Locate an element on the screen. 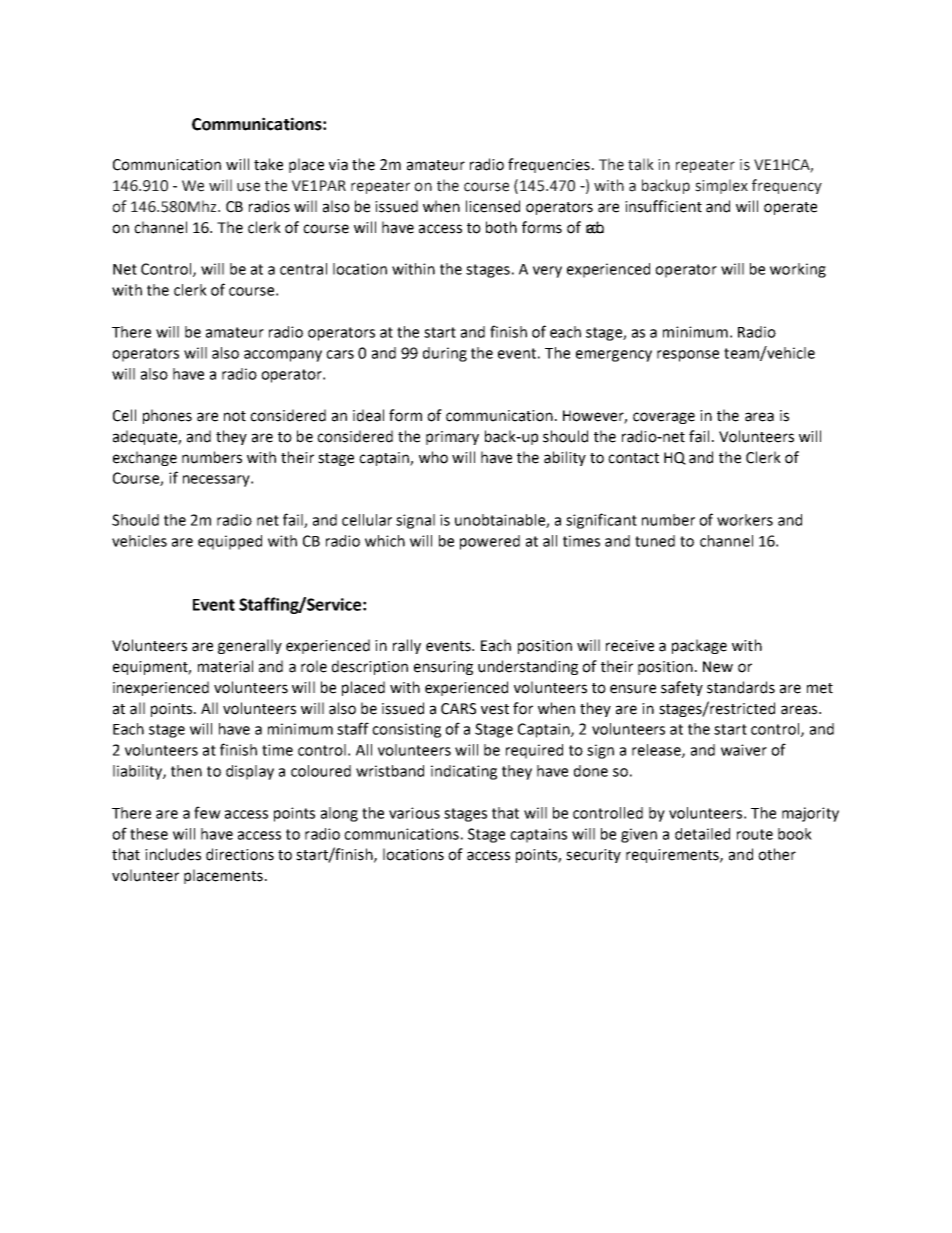 This screenshot has height=1233, width=952. licensed is located at coordinates (493, 206).
